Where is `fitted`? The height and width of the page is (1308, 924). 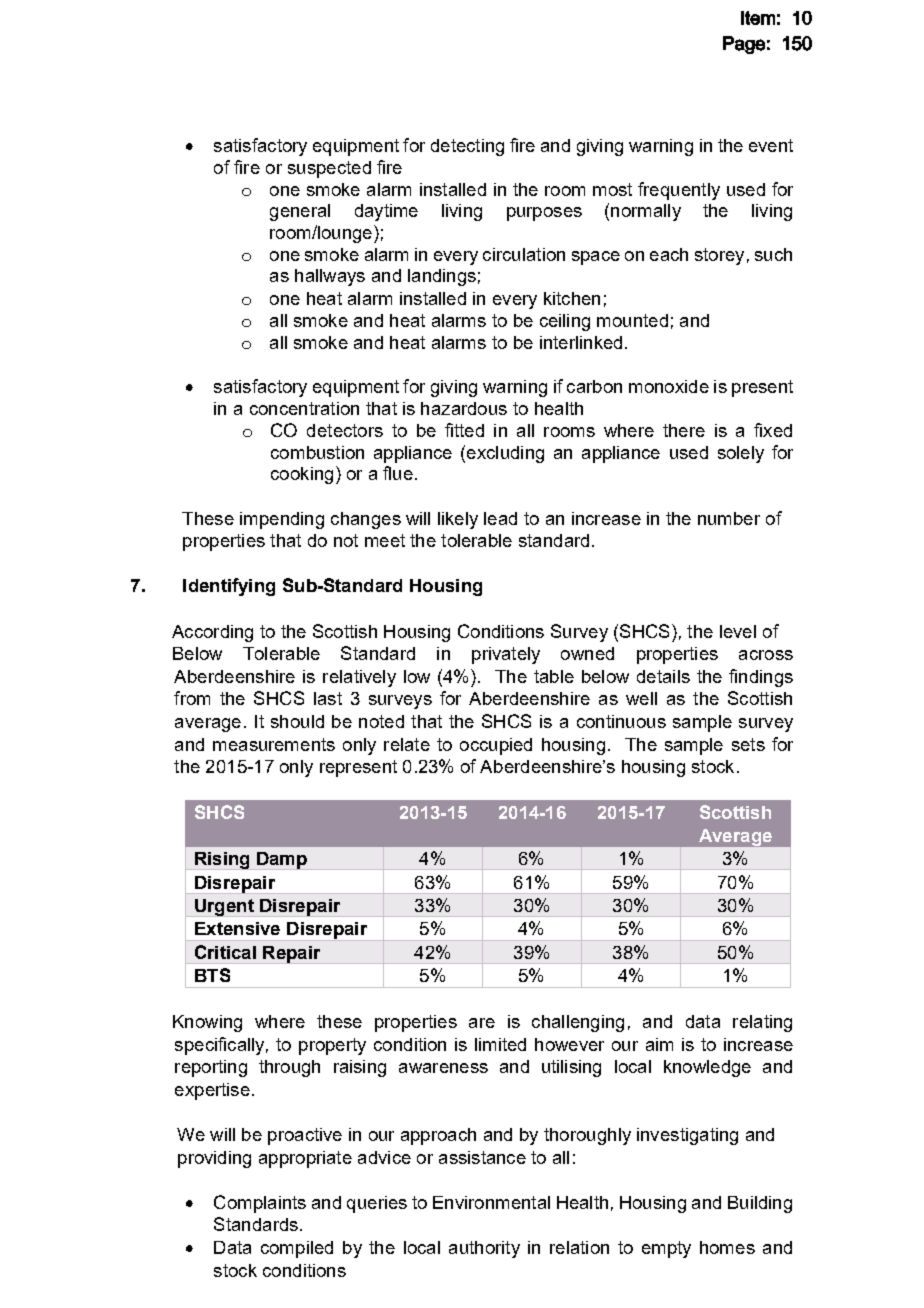 fitted is located at coordinates (464, 430).
